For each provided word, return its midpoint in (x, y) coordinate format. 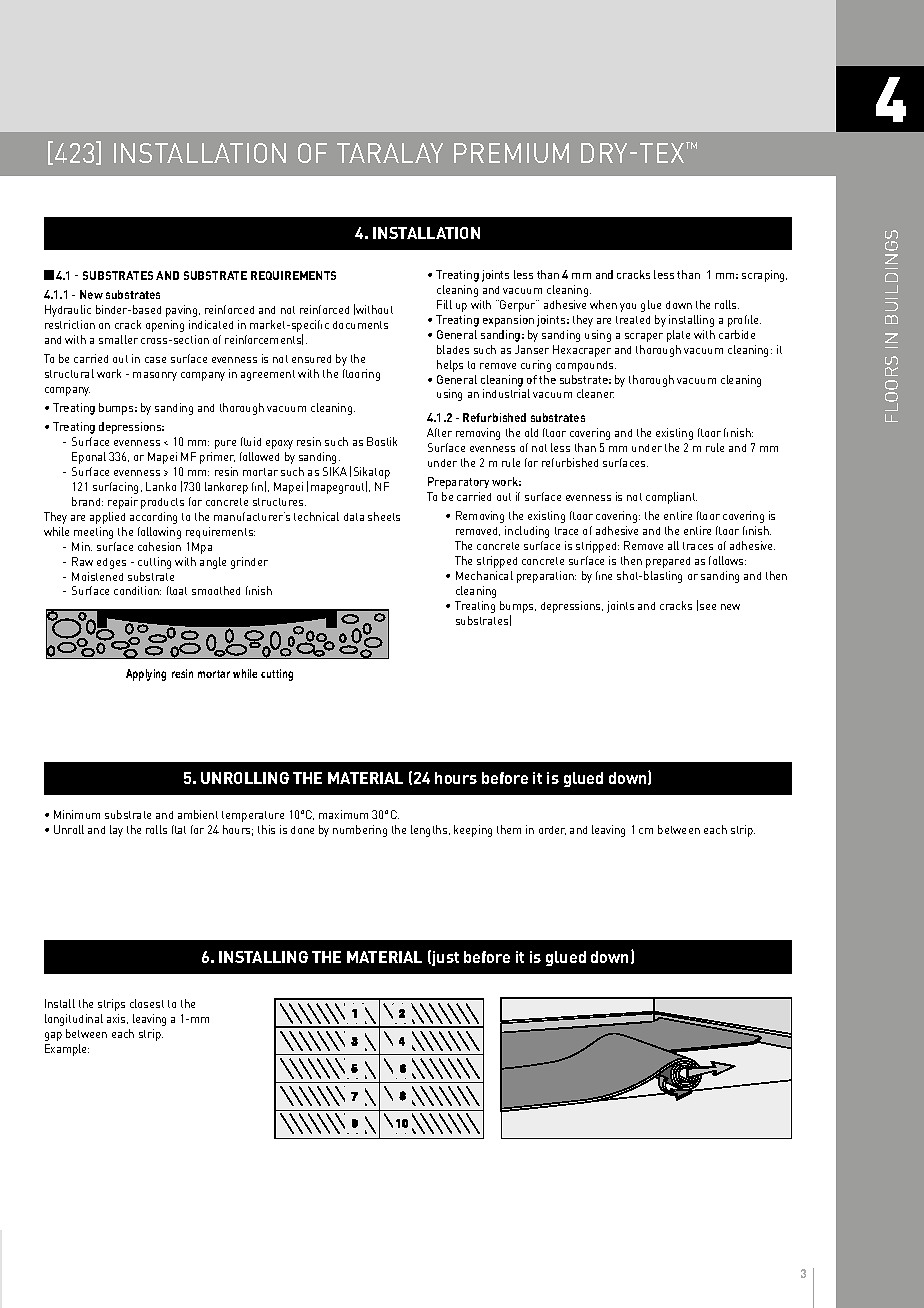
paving (183, 311)
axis (117, 1019)
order (552, 830)
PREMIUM (511, 153)
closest (147, 1003)
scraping (764, 276)
